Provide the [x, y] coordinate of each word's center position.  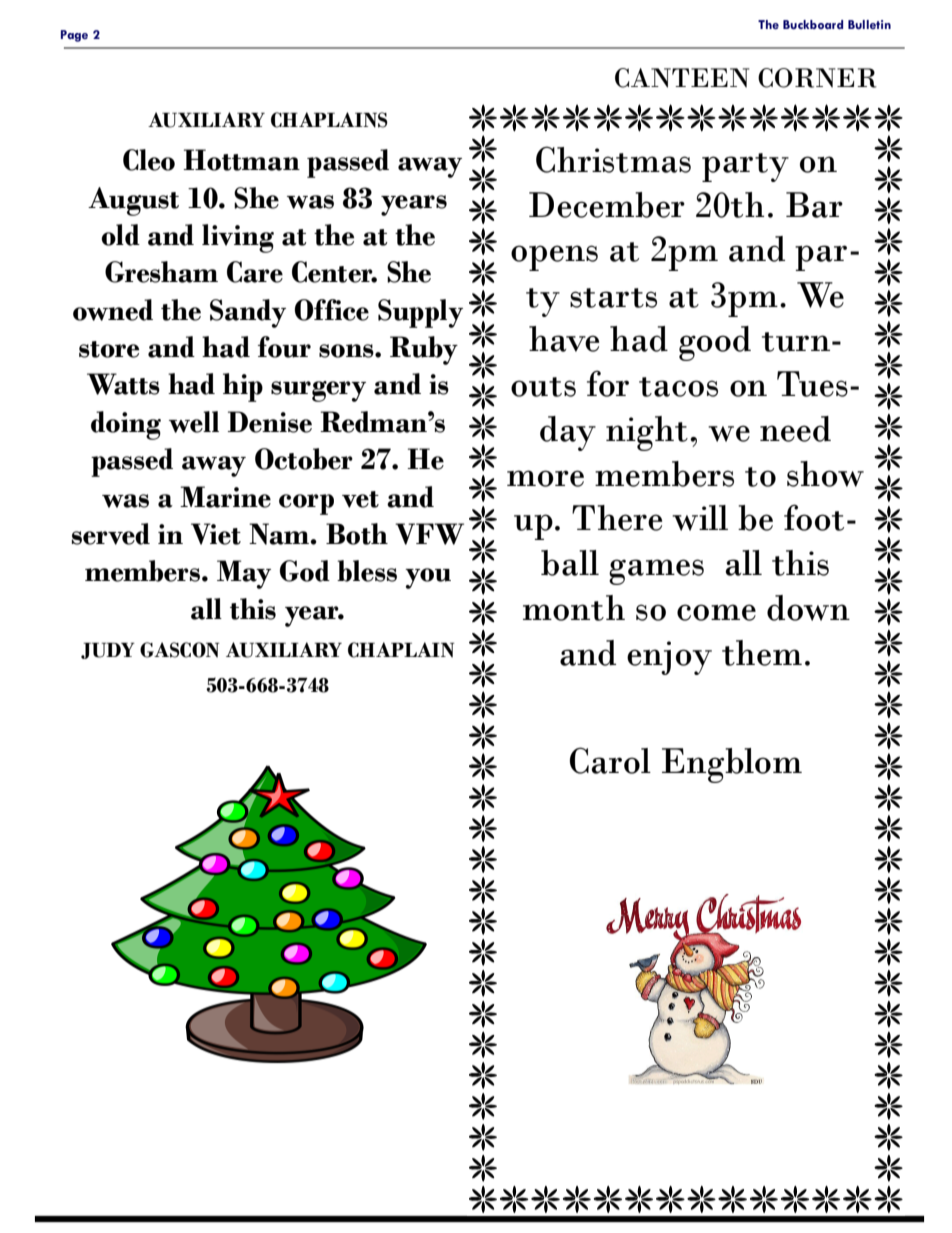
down [808, 608]
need [795, 429]
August [133, 201]
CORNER [817, 78]
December [607, 205]
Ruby [424, 350]
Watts [123, 384]
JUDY [108, 651]
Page [74, 36]
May [244, 574]
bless [367, 571]
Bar [814, 205]
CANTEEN [682, 78]
